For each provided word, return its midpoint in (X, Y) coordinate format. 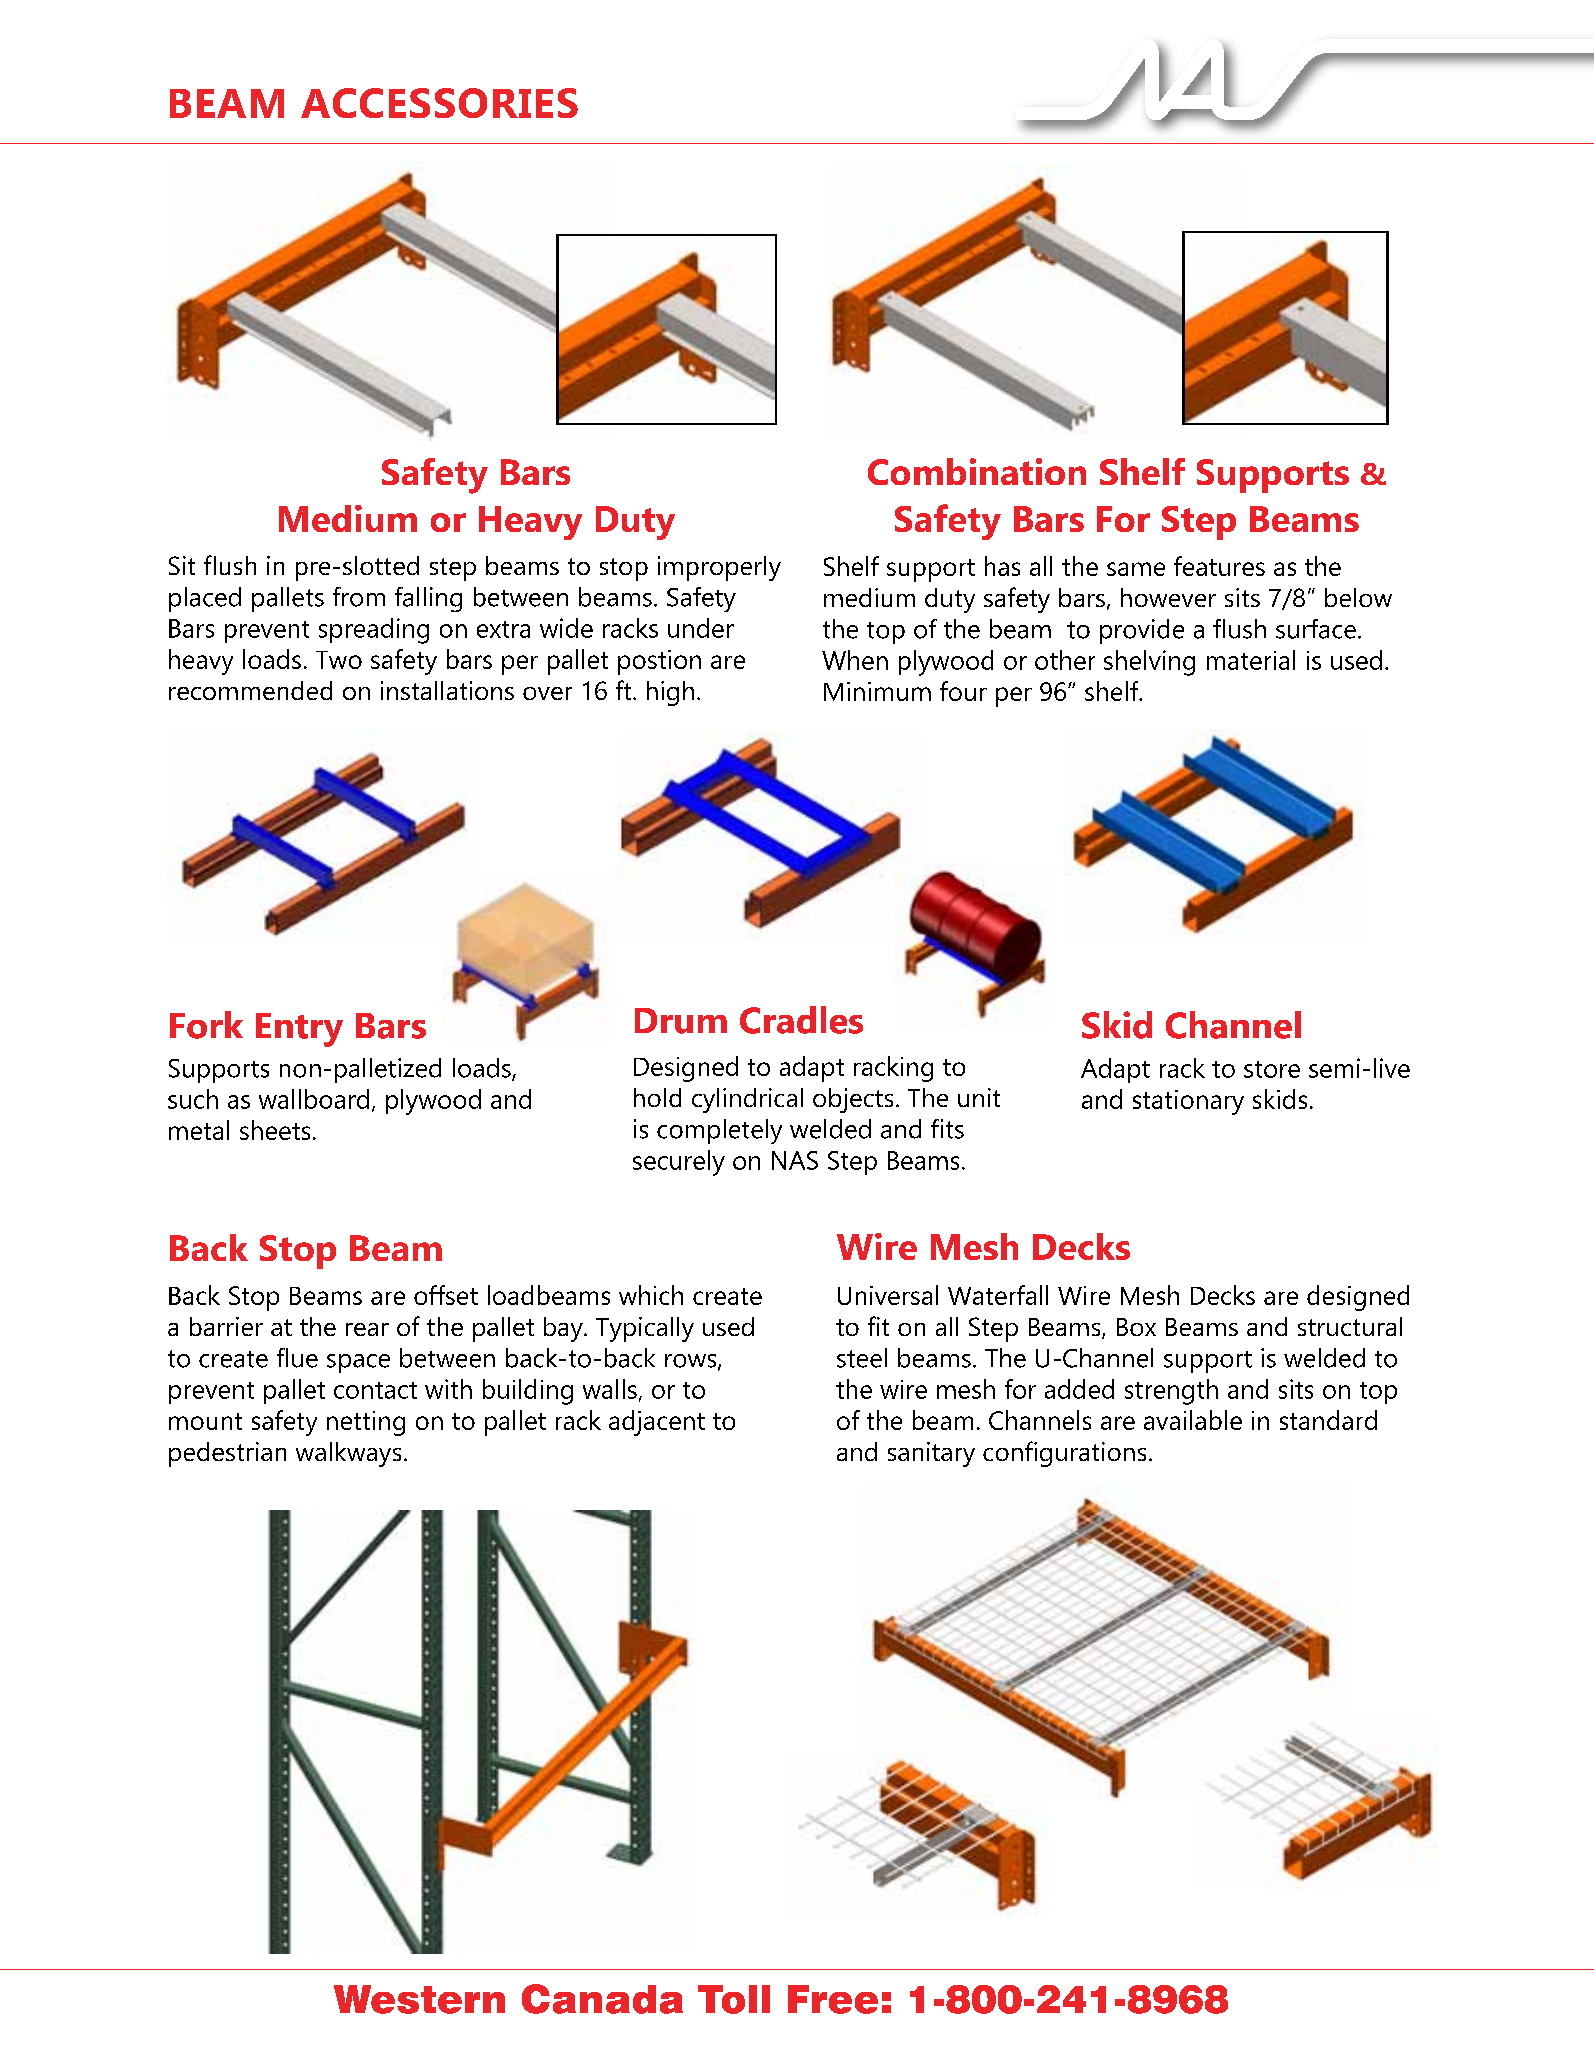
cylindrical (747, 1100)
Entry (299, 1030)
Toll (734, 1999)
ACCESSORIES (439, 103)
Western (419, 1999)
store (1272, 1069)
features (1219, 566)
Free (833, 1999)
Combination (977, 471)
